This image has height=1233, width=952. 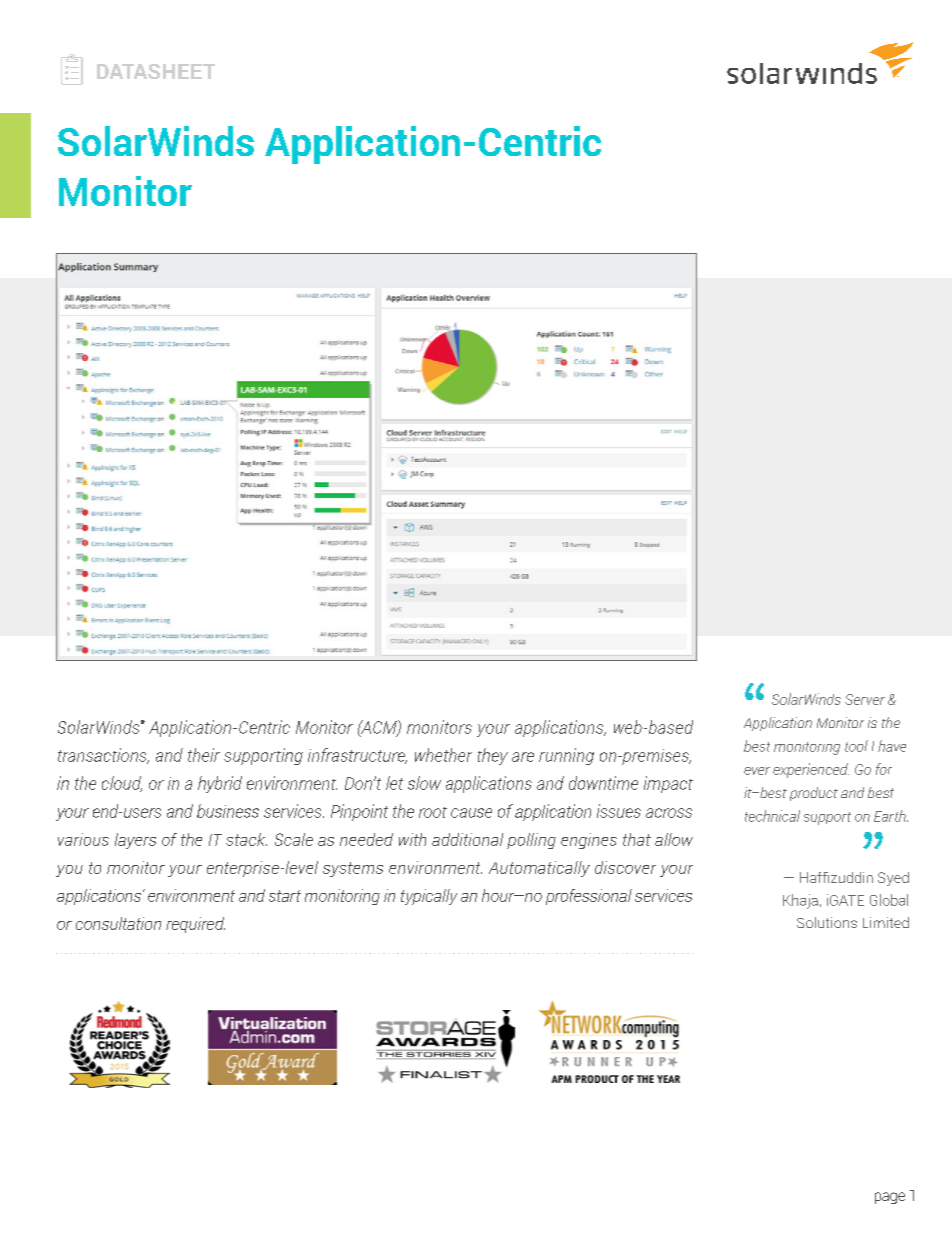 What do you see at coordinates (892, 746) in the image?
I see `have` at bounding box center [892, 746].
